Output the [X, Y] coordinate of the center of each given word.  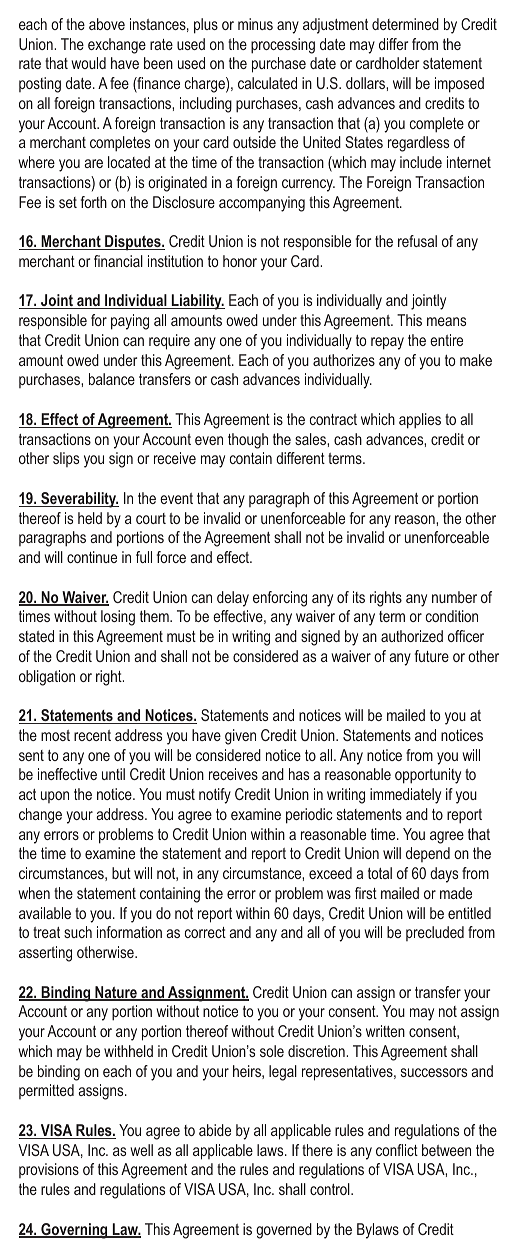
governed [284, 1231]
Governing [74, 1231]
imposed [459, 85]
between [446, 1150]
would [88, 63]
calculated [267, 83]
